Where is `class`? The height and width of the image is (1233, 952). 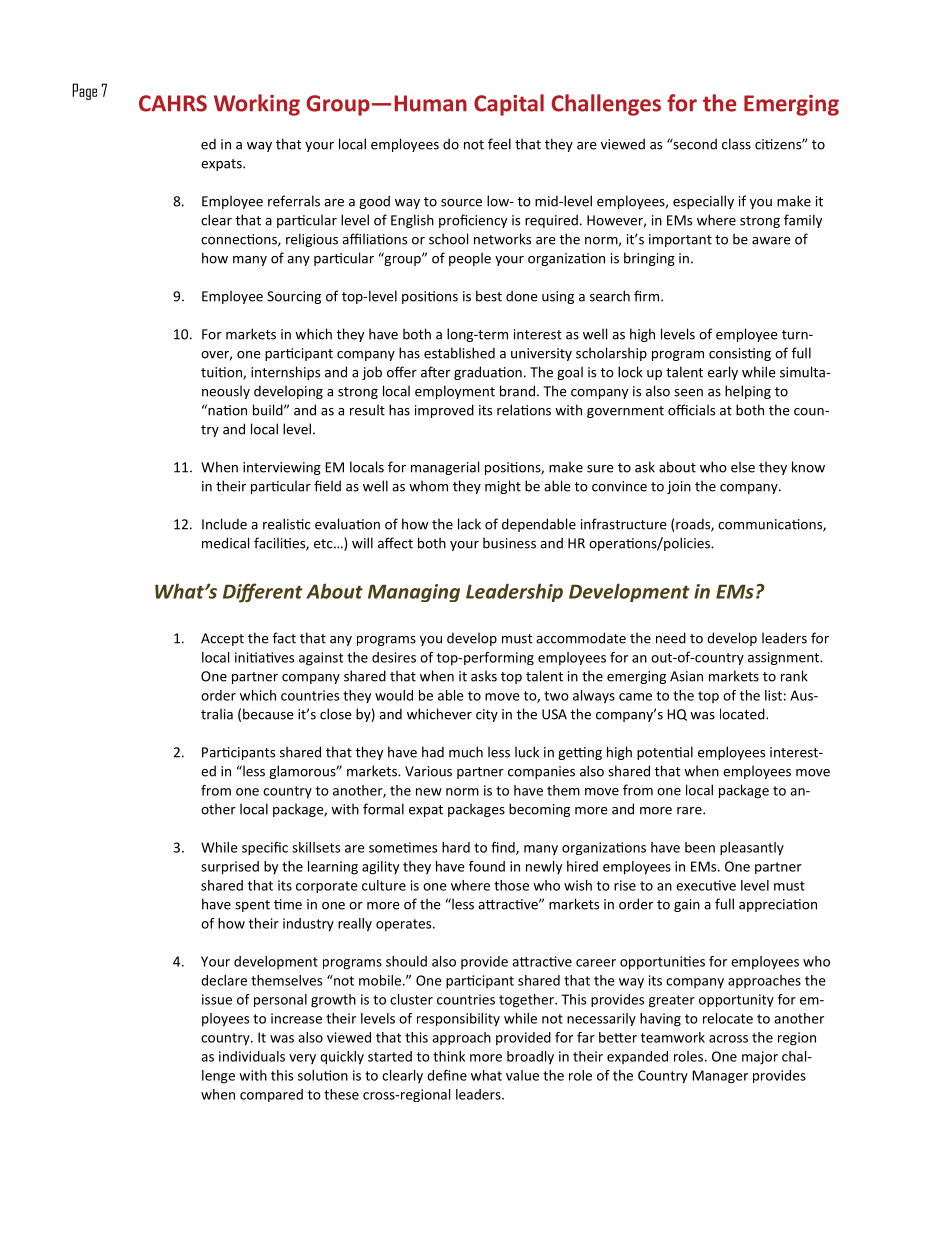 class is located at coordinates (736, 144).
